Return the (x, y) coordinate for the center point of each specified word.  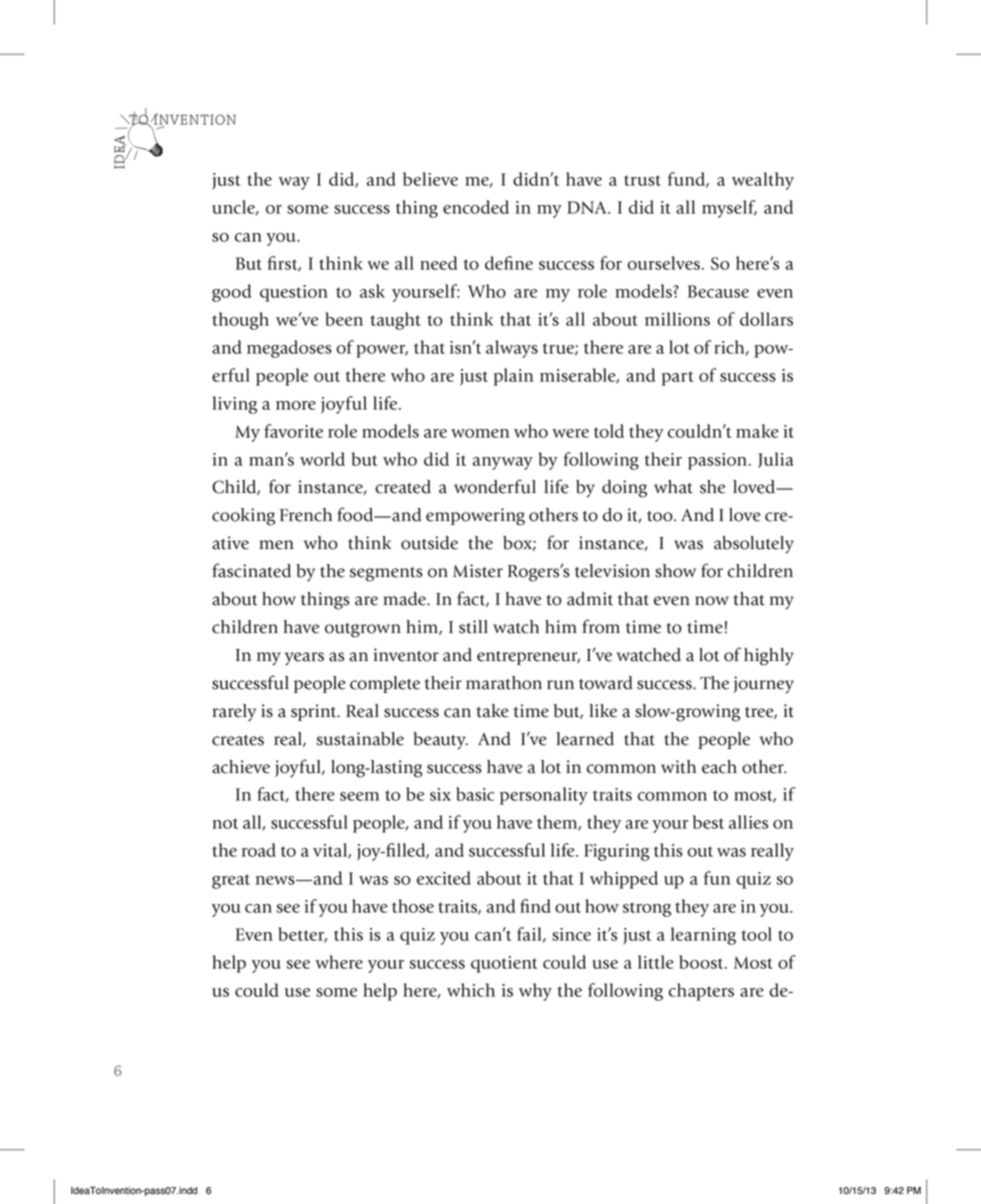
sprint (315, 712)
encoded (476, 207)
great (231, 881)
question (294, 293)
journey (764, 685)
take (492, 711)
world (322, 459)
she (712, 487)
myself (729, 209)
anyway (503, 463)
